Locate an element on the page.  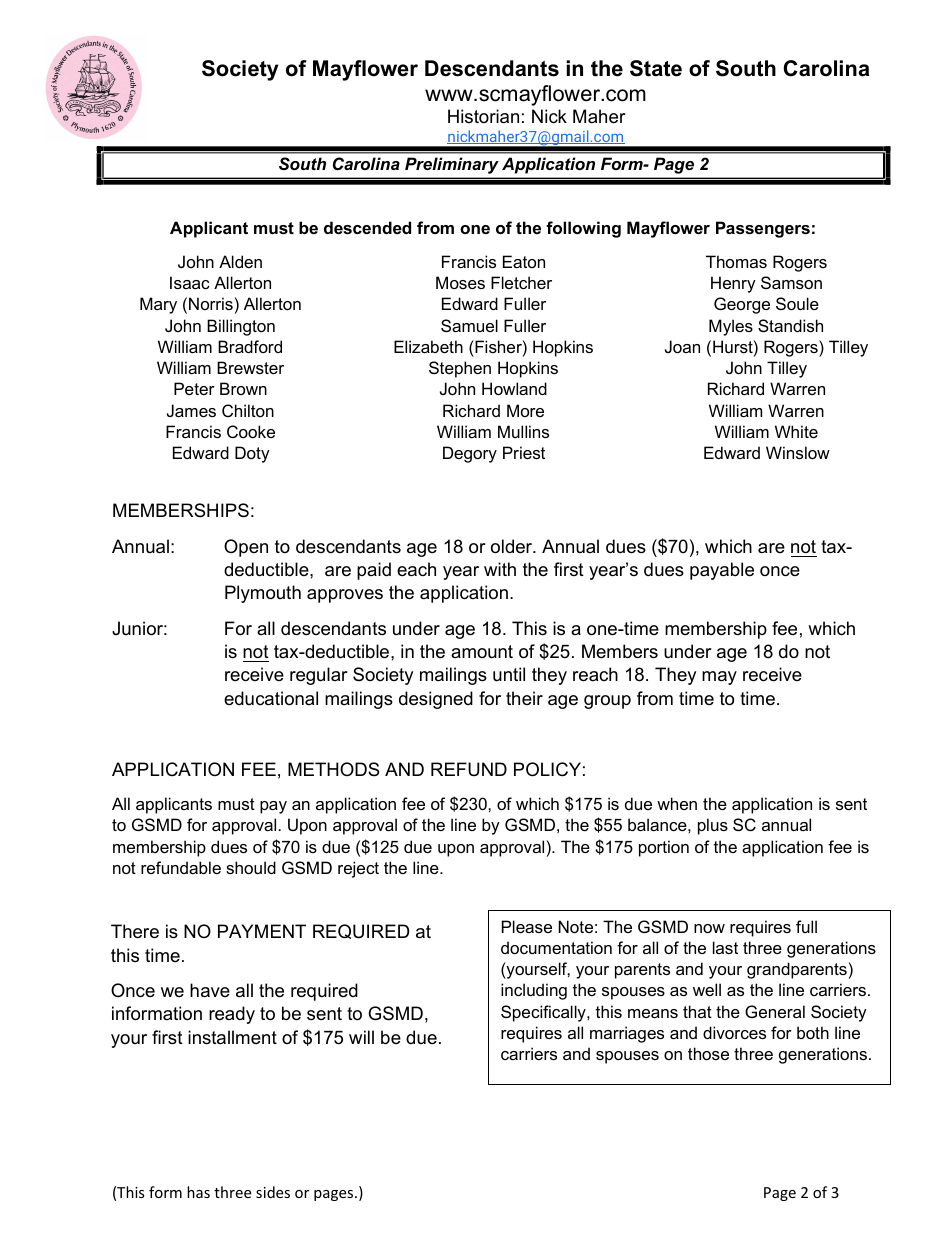
Alden is located at coordinates (240, 261).
